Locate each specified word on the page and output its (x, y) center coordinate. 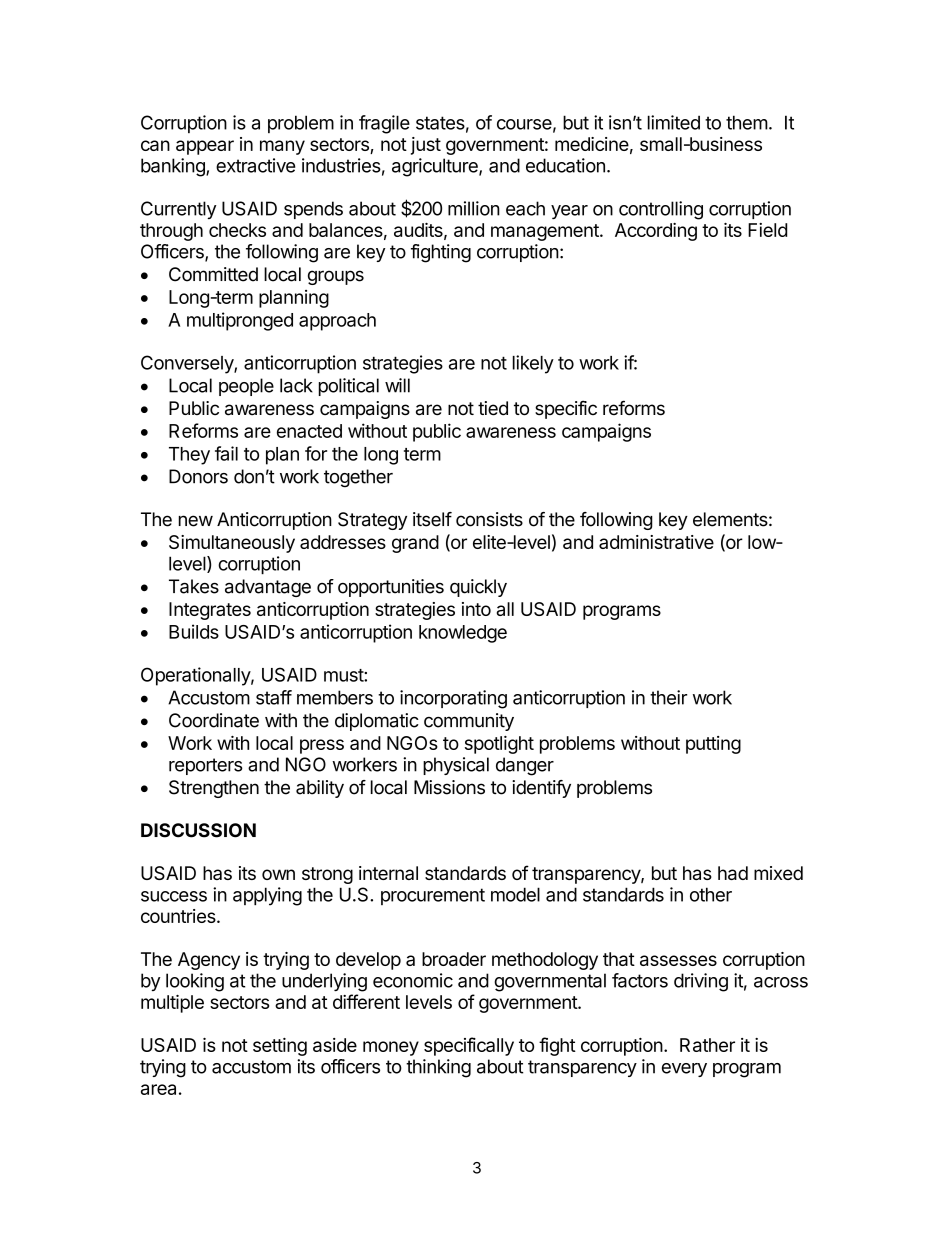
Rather (707, 1045)
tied (493, 408)
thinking (438, 1068)
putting (713, 745)
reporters (206, 766)
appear (205, 147)
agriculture (436, 167)
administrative (656, 542)
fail (226, 453)
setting (280, 1047)
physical (456, 766)
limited (674, 122)
